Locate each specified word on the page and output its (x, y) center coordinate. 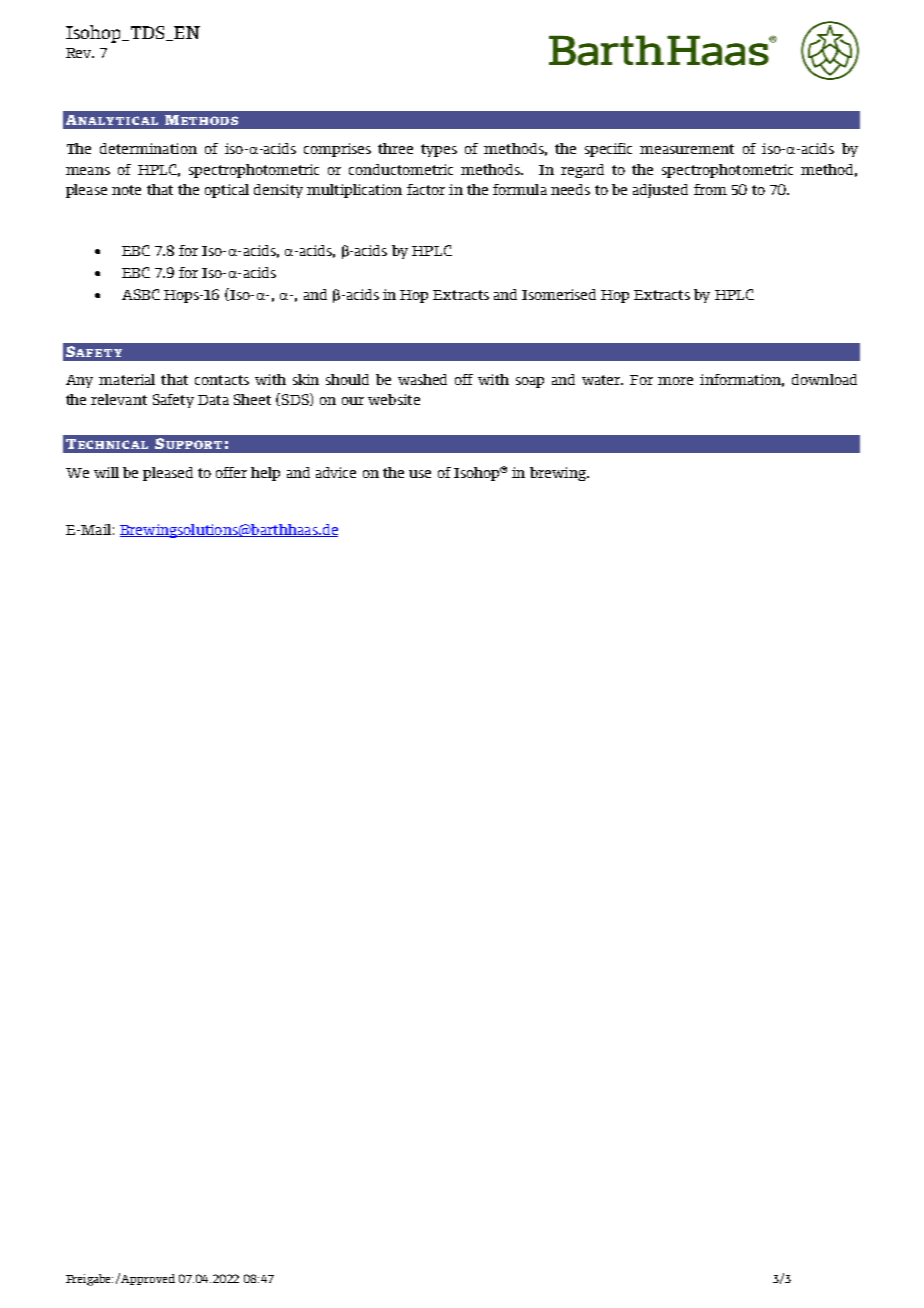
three (395, 148)
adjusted (660, 191)
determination (148, 148)
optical (227, 191)
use (420, 474)
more (675, 381)
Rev (80, 53)
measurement (687, 149)
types (439, 150)
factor (426, 189)
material (127, 379)
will (106, 472)
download (824, 379)
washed (422, 379)
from (710, 189)
